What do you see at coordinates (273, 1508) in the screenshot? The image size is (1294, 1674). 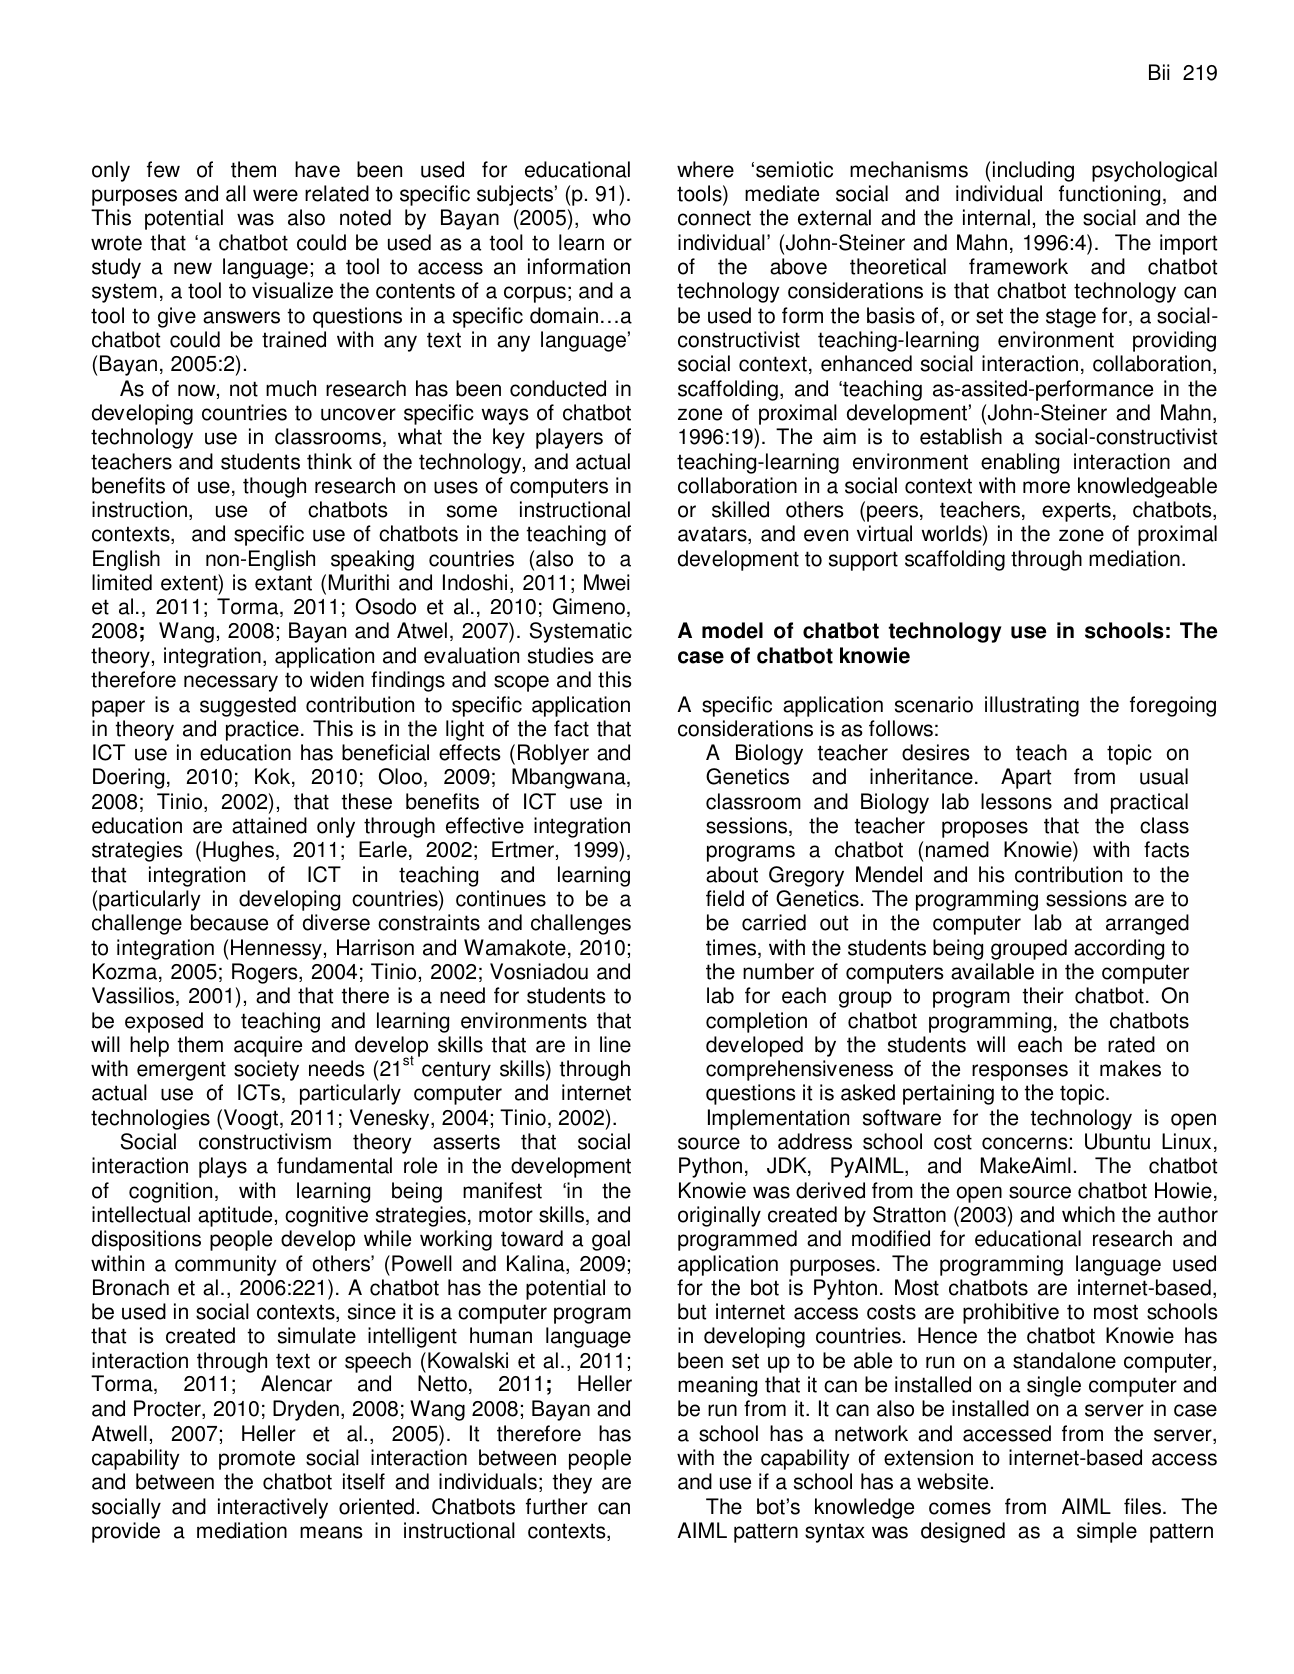 I see `interactively` at bounding box center [273, 1508].
